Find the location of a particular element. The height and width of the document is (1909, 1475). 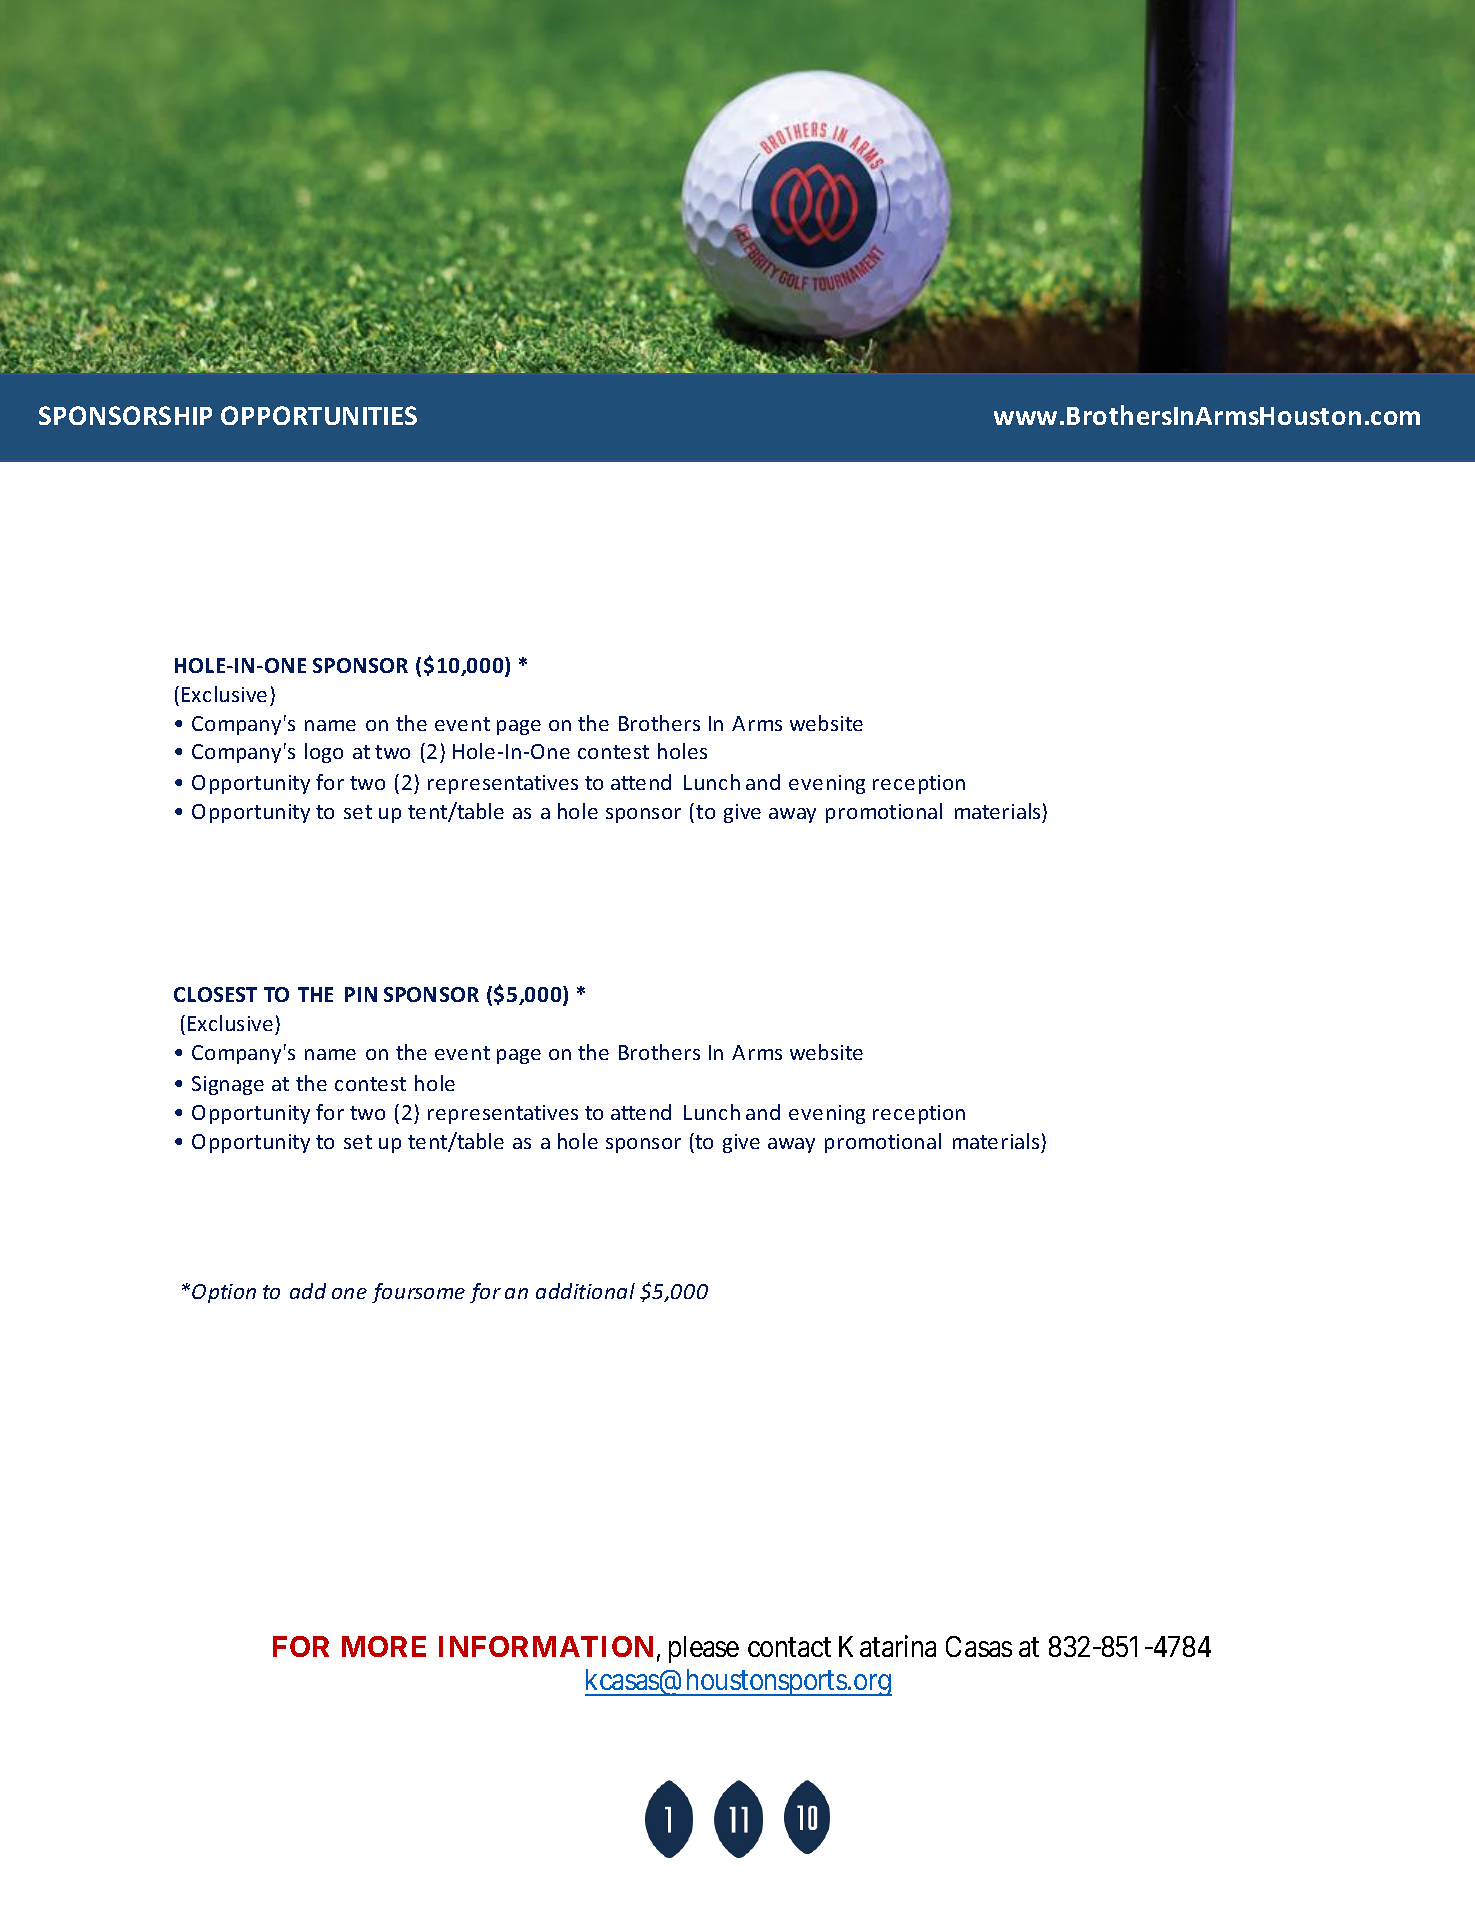

logo is located at coordinates (324, 753).
